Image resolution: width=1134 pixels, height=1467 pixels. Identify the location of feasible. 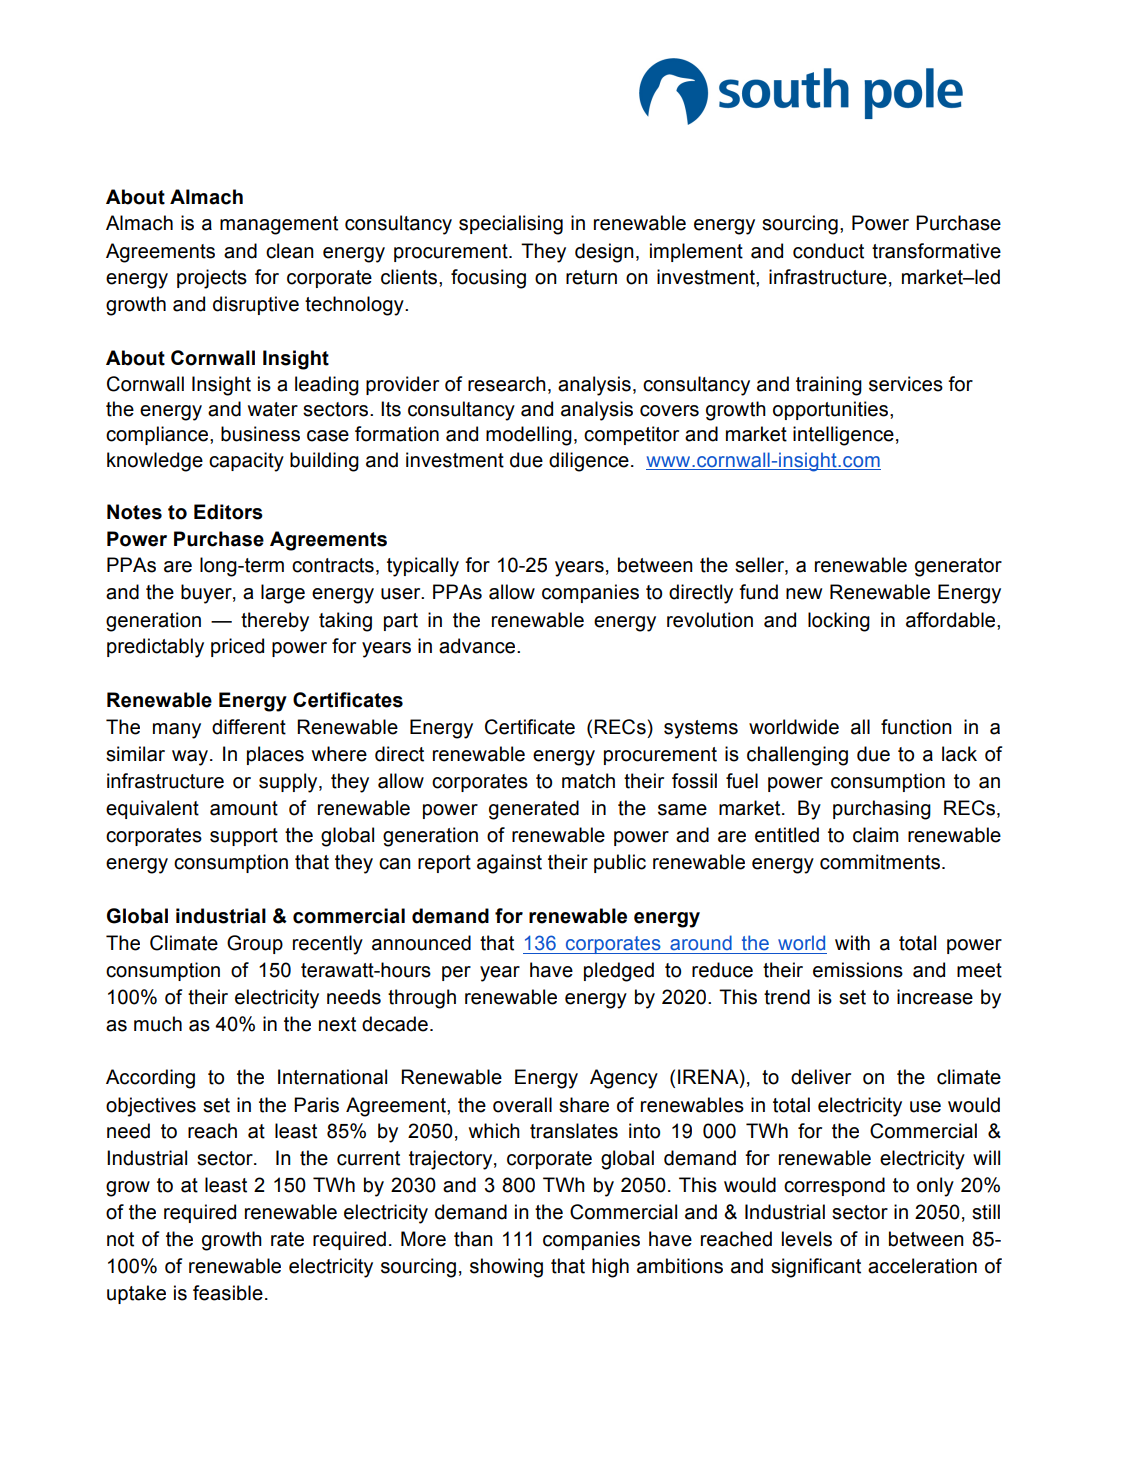
(228, 1293).
